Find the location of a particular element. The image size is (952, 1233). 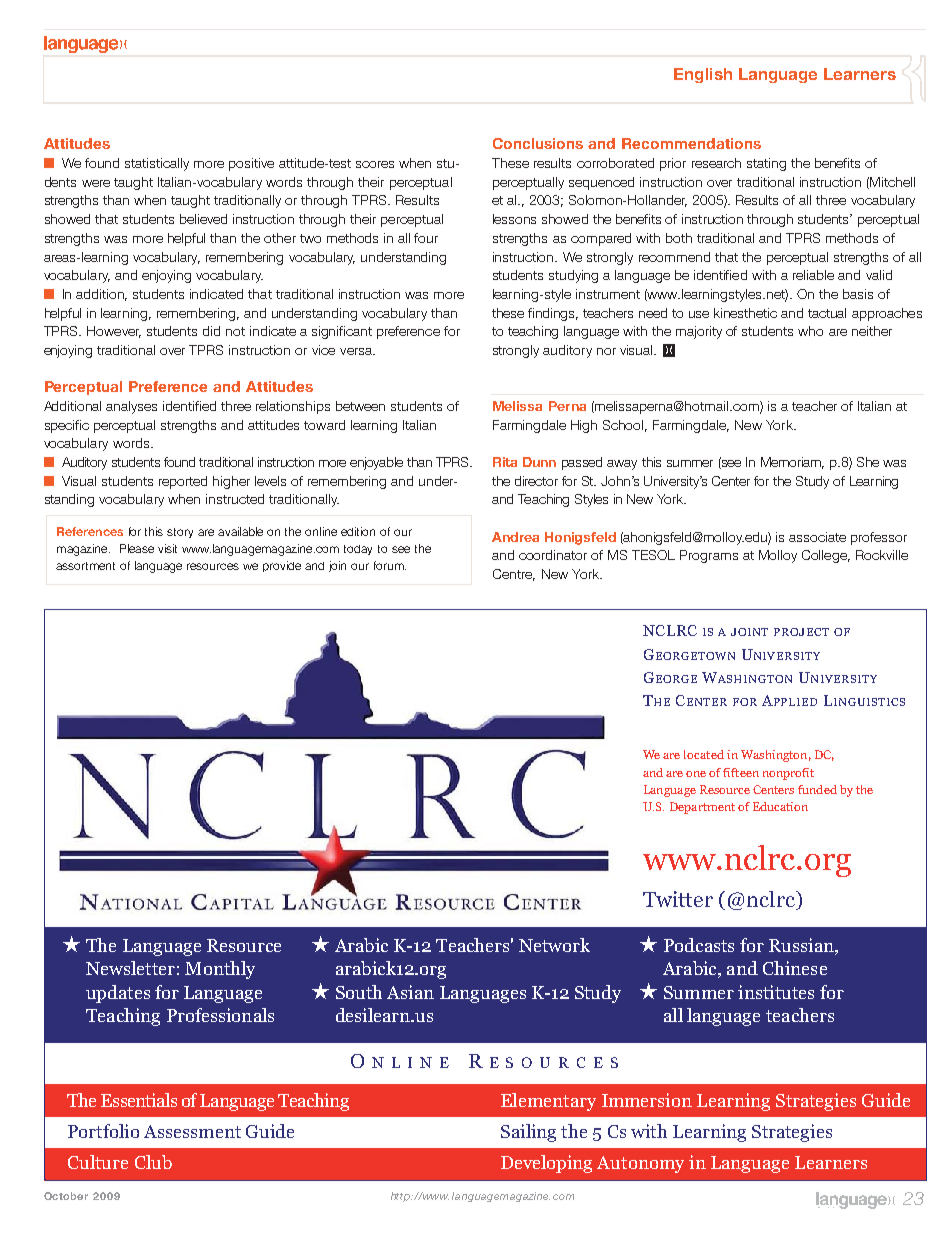

statistically is located at coordinates (157, 164).
